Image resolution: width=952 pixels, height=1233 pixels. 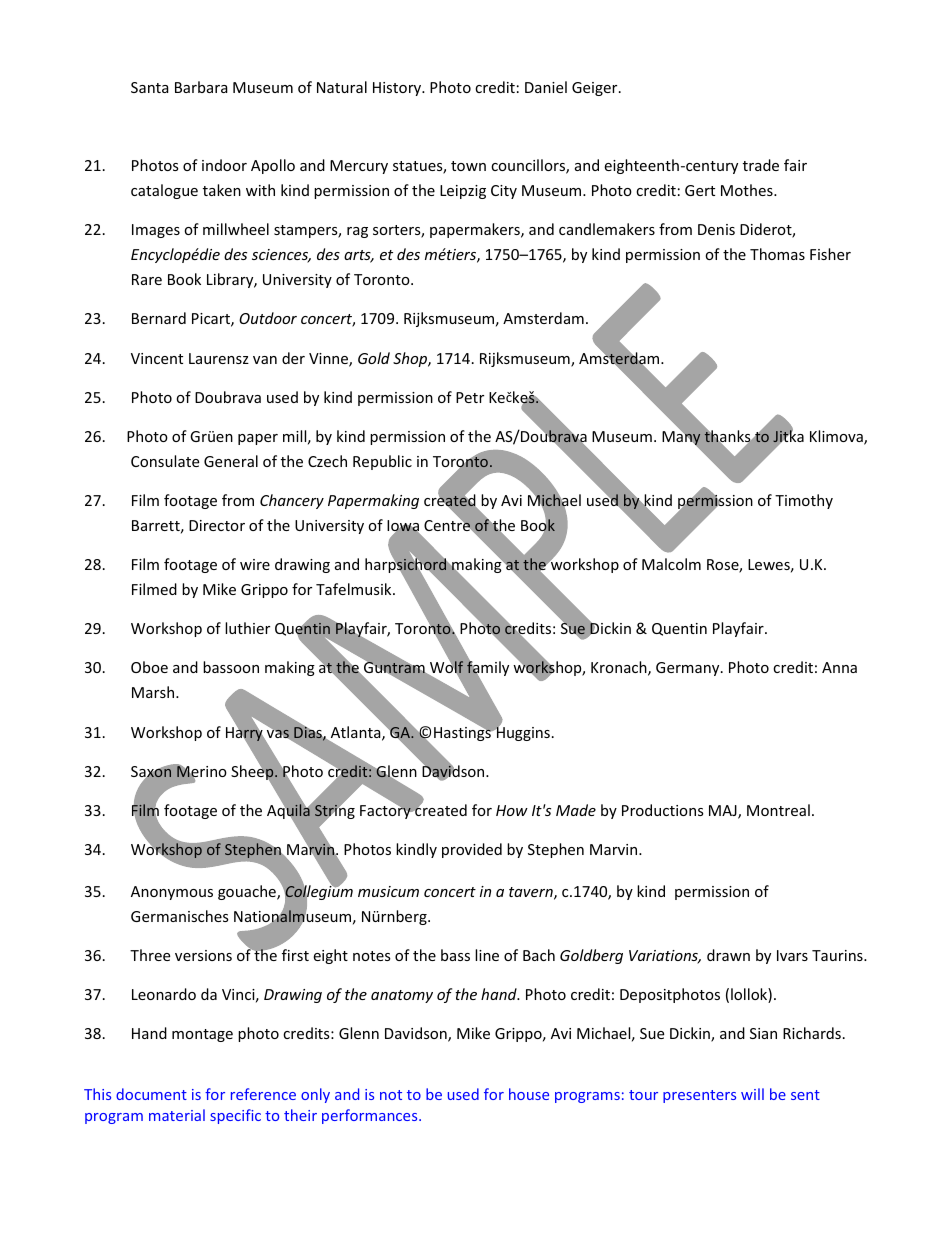 What do you see at coordinates (468, 166) in the screenshot?
I see `town` at bounding box center [468, 166].
